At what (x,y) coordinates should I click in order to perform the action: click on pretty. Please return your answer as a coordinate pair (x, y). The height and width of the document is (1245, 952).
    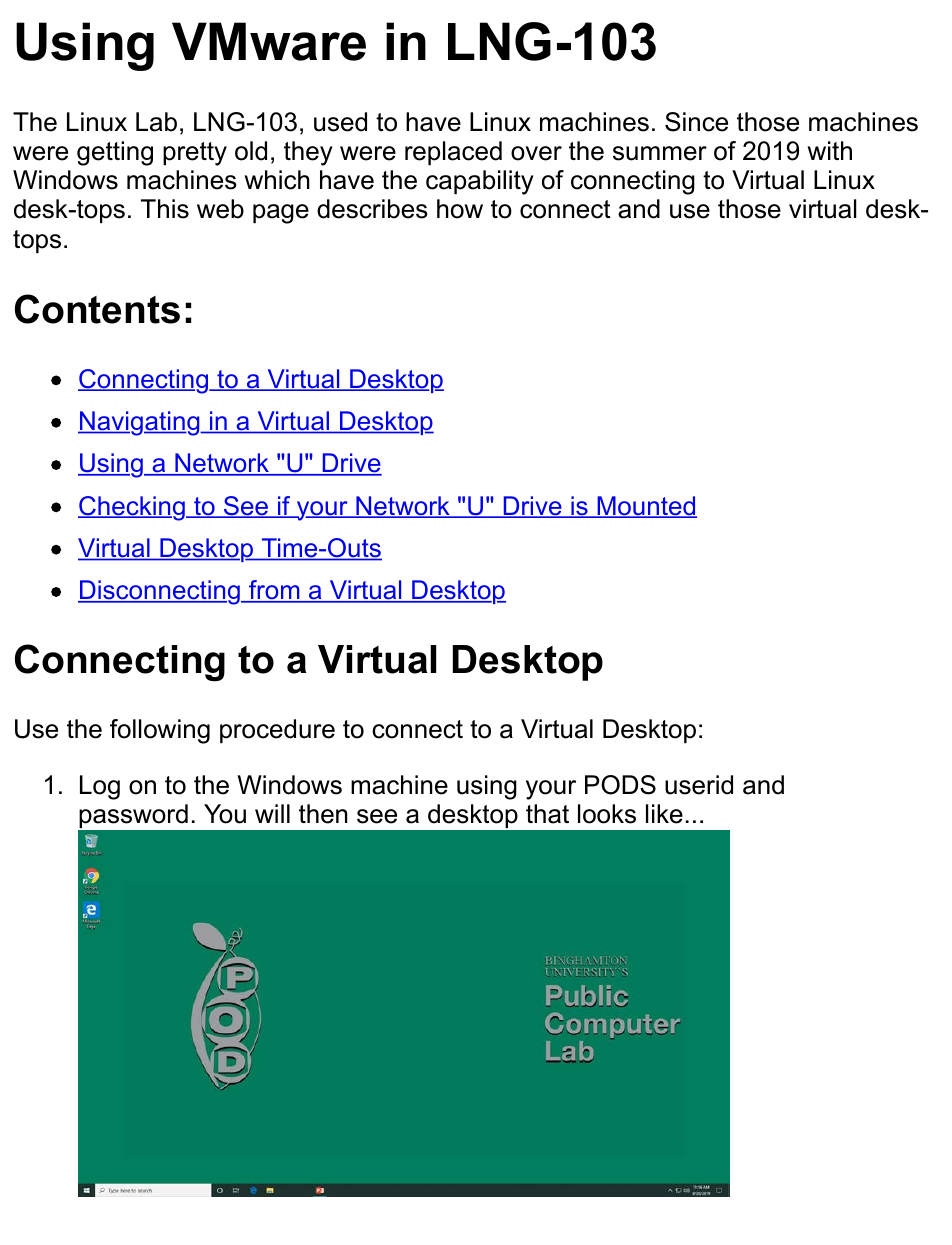
    Looking at the image, I should click on (195, 154).
